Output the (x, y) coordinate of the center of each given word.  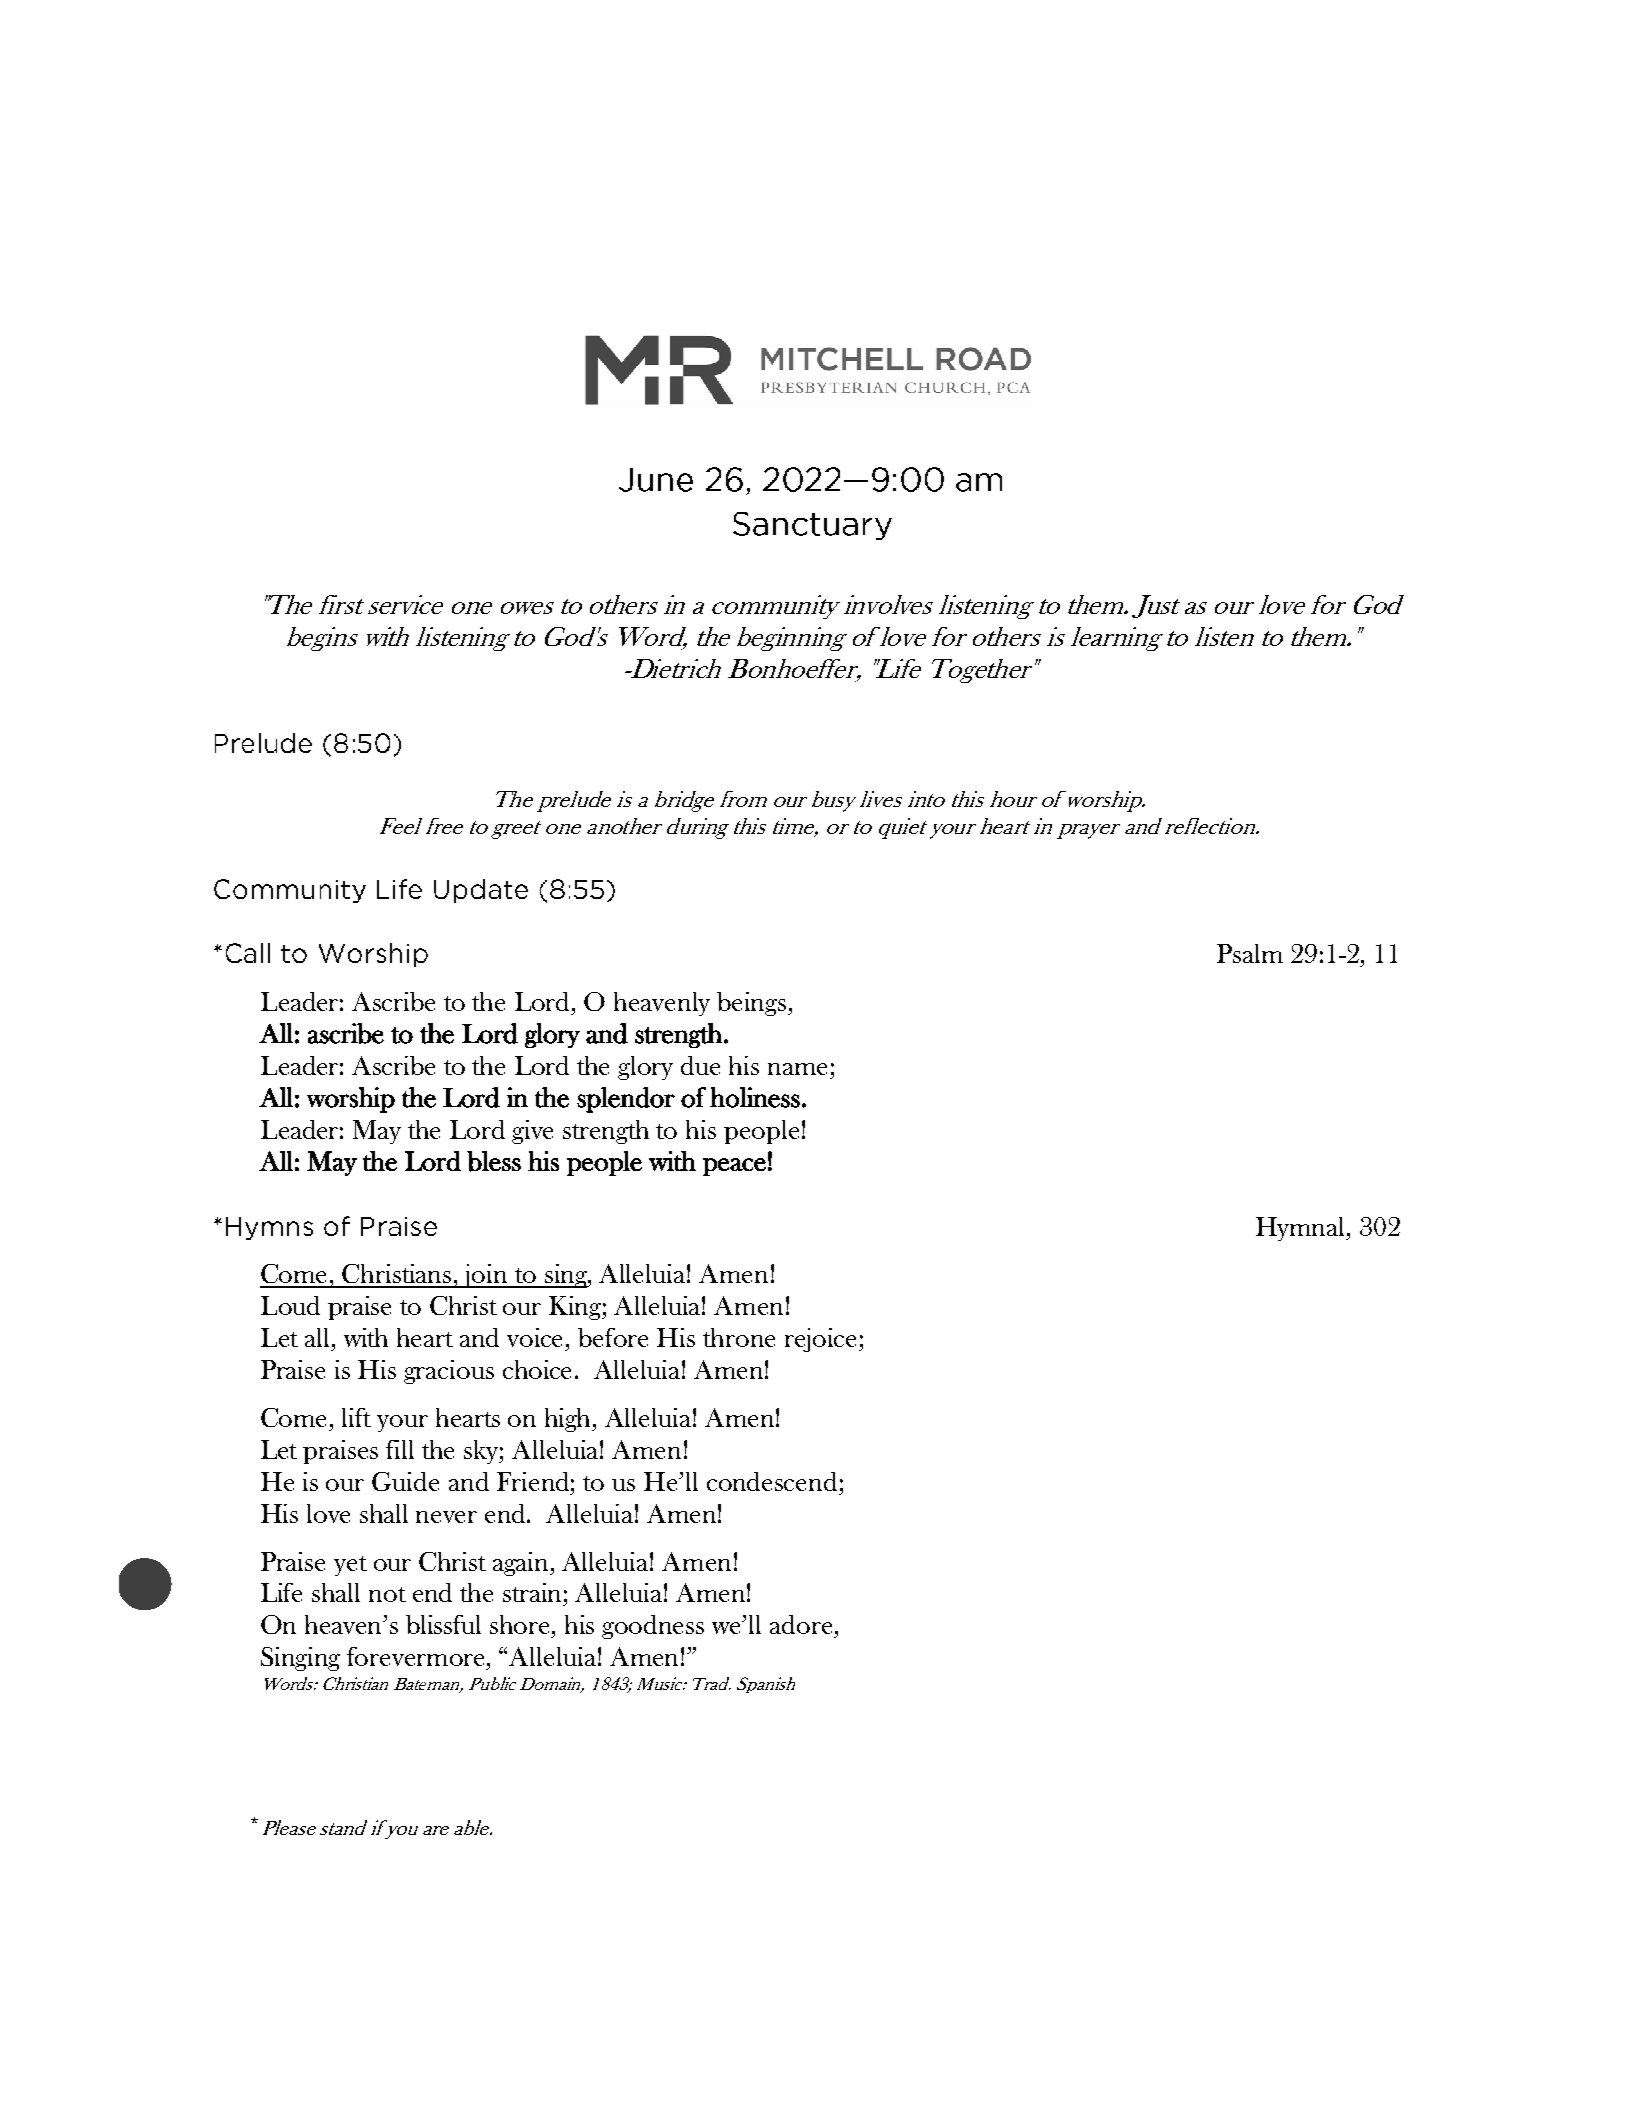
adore (801, 1624)
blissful (443, 1624)
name (797, 1069)
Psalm (1250, 953)
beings (753, 1004)
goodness (653, 1627)
